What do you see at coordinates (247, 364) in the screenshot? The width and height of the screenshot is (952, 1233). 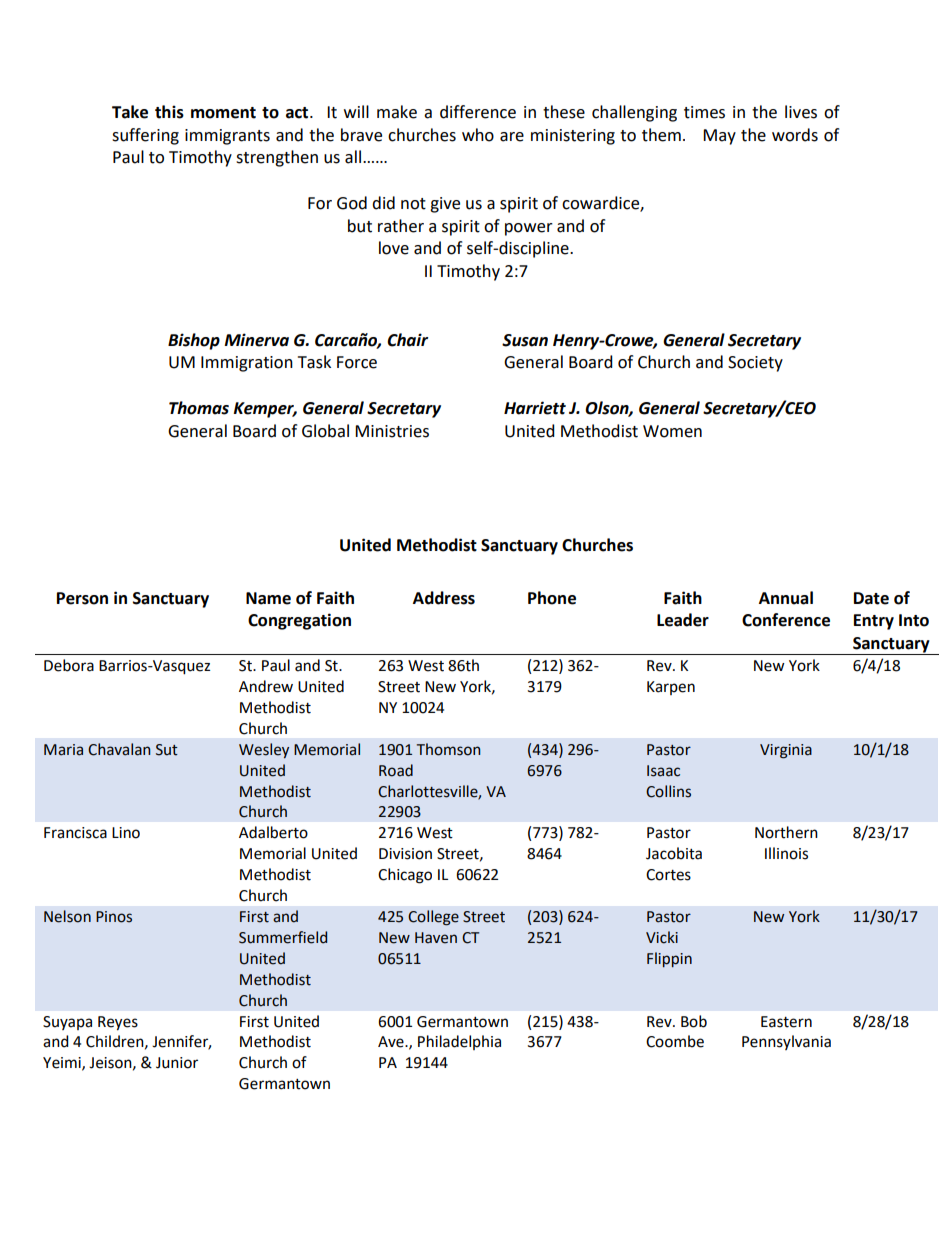 I see `Immigration` at bounding box center [247, 364].
